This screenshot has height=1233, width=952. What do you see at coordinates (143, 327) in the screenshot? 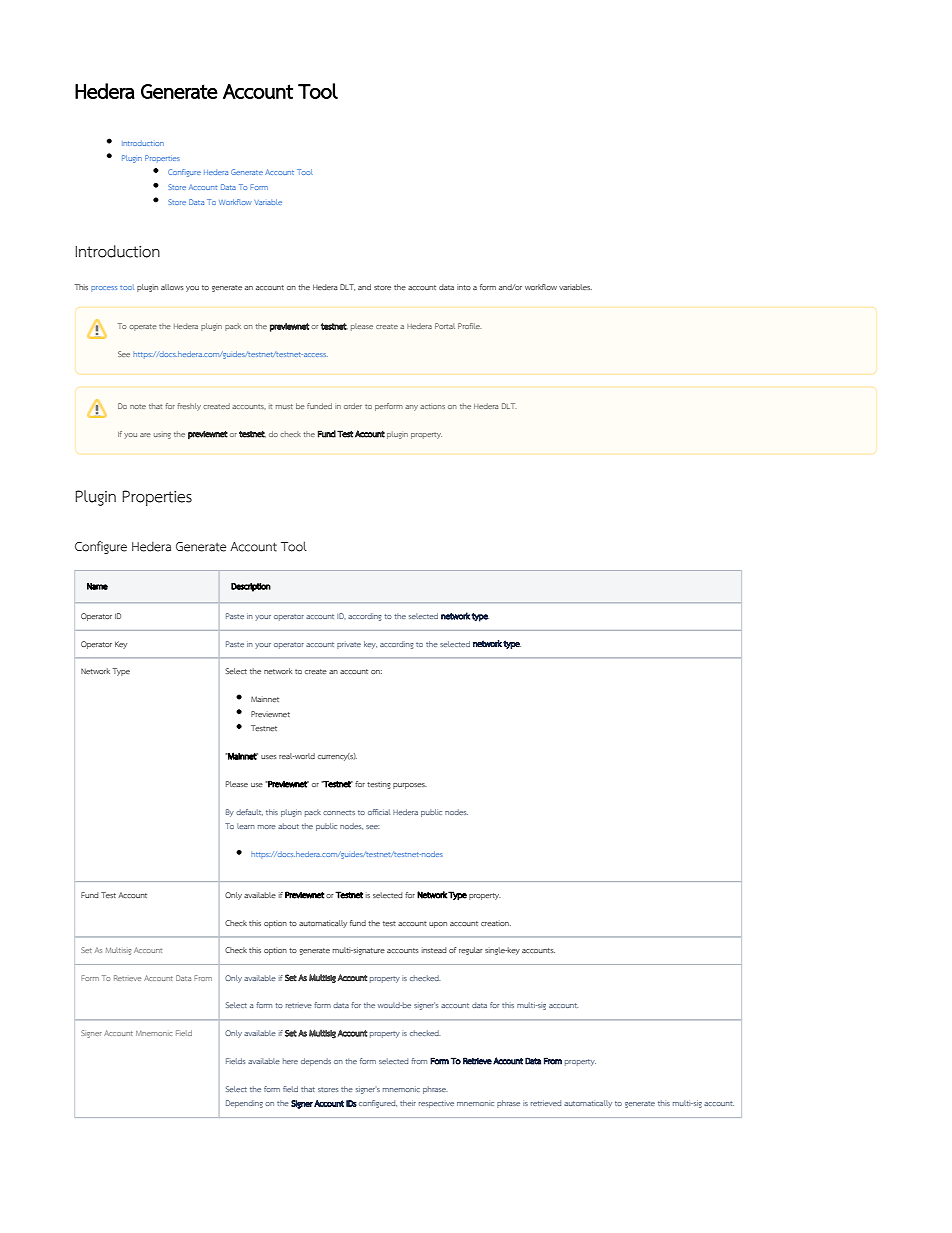
I see `operate` at bounding box center [143, 327].
